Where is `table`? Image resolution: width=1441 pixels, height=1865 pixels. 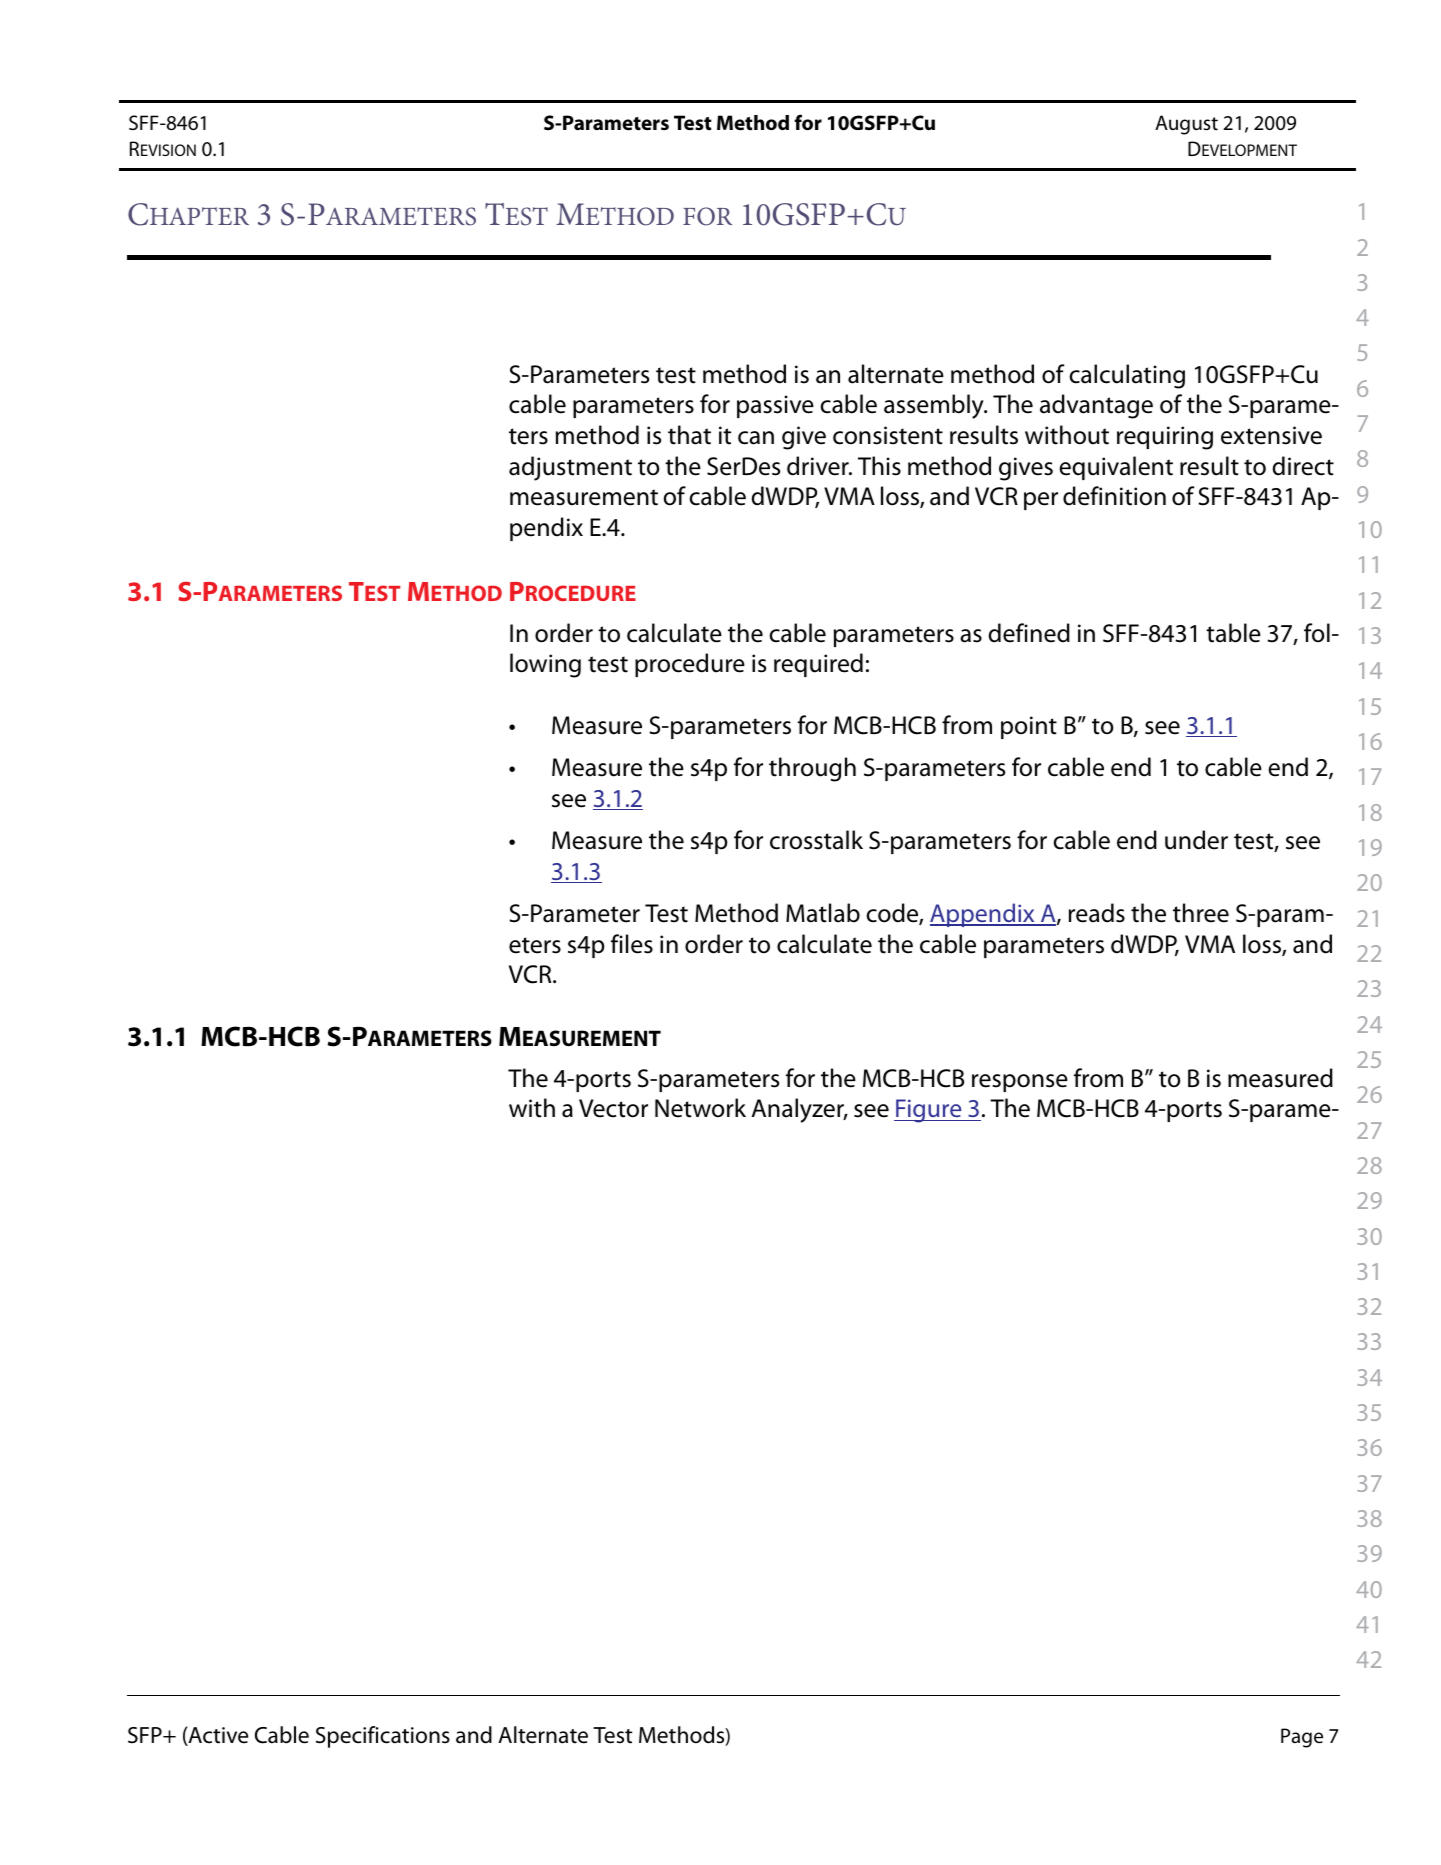 table is located at coordinates (1233, 633).
